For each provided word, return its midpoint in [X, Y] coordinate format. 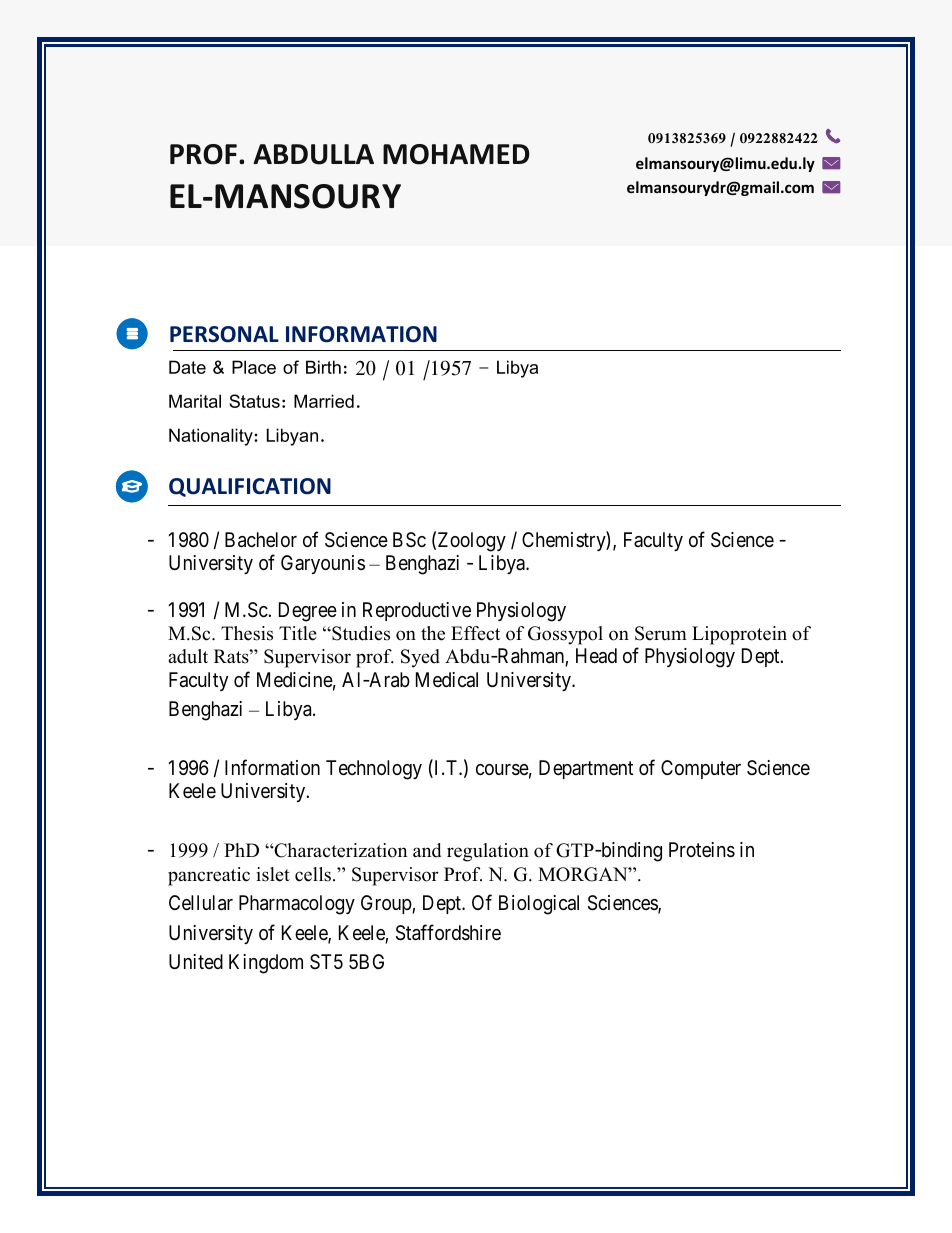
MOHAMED [456, 154]
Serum [661, 633]
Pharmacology [297, 905]
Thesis [247, 633]
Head [596, 656]
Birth [323, 367]
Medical [447, 680]
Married [324, 401]
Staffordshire [448, 932]
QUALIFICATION [250, 487]
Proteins [702, 850]
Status [254, 401]
